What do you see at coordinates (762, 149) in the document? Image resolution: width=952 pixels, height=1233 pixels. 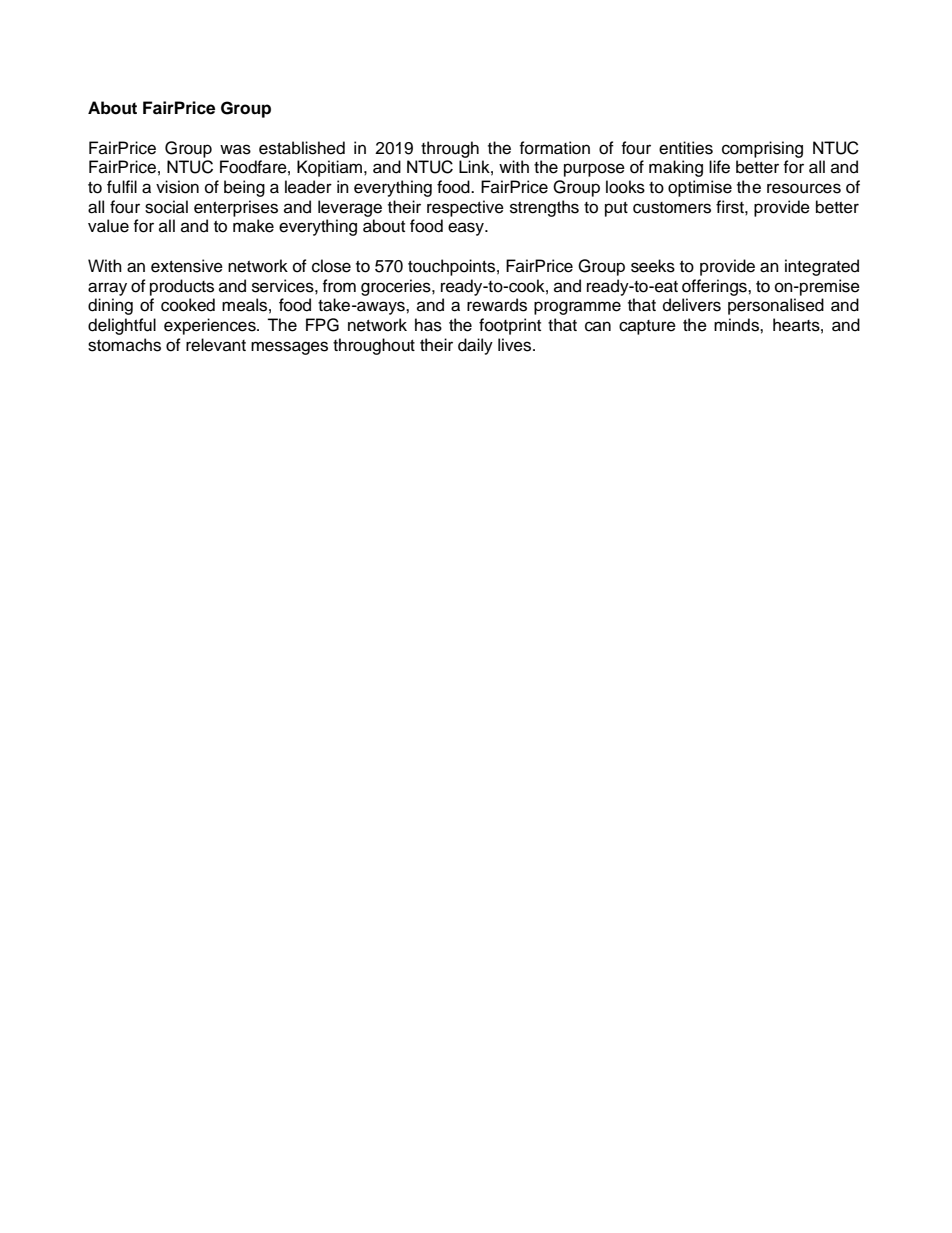 I see `comprising` at bounding box center [762, 149].
